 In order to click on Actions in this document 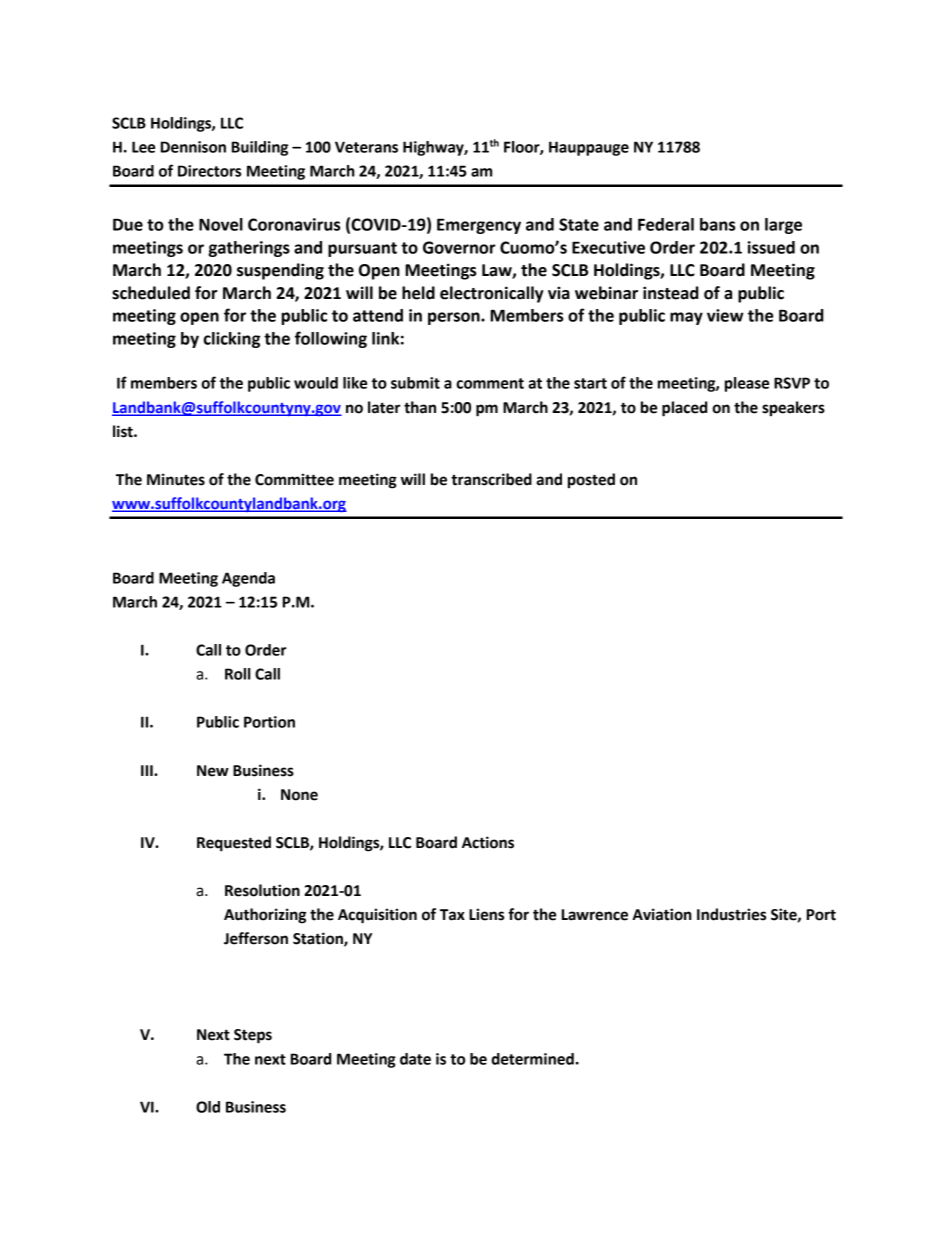, I will do `click(488, 842)`.
